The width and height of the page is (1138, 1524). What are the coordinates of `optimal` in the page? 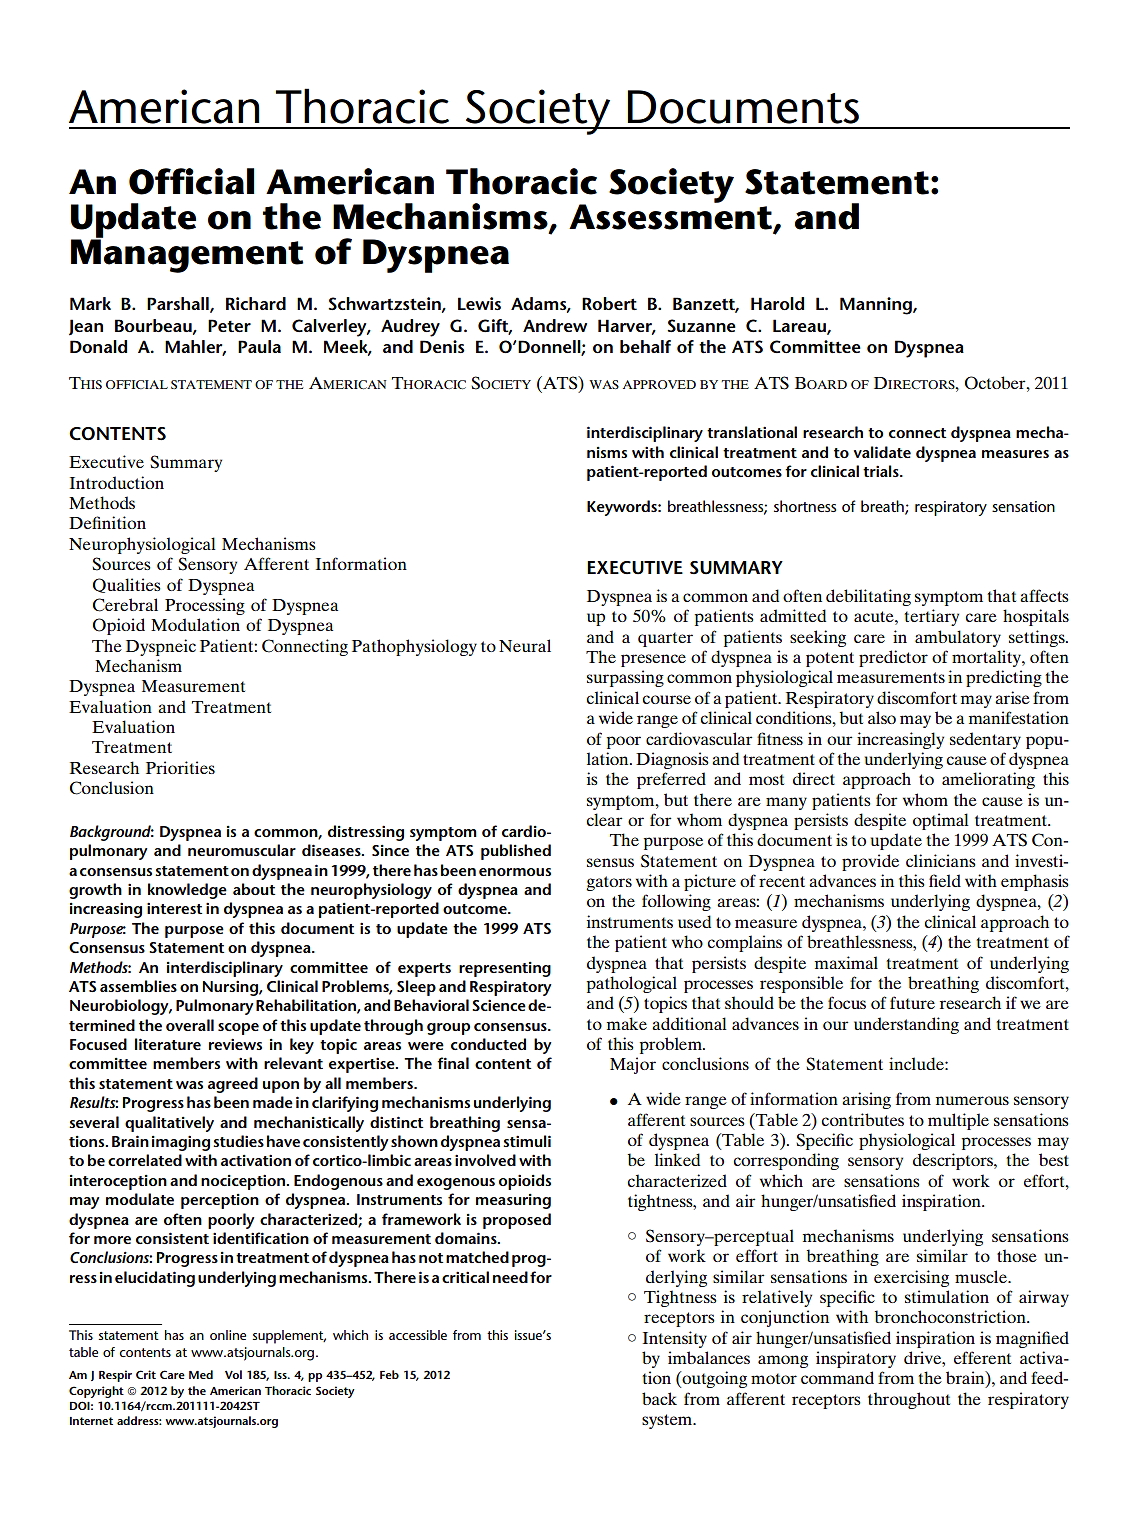 It's located at (941, 821).
